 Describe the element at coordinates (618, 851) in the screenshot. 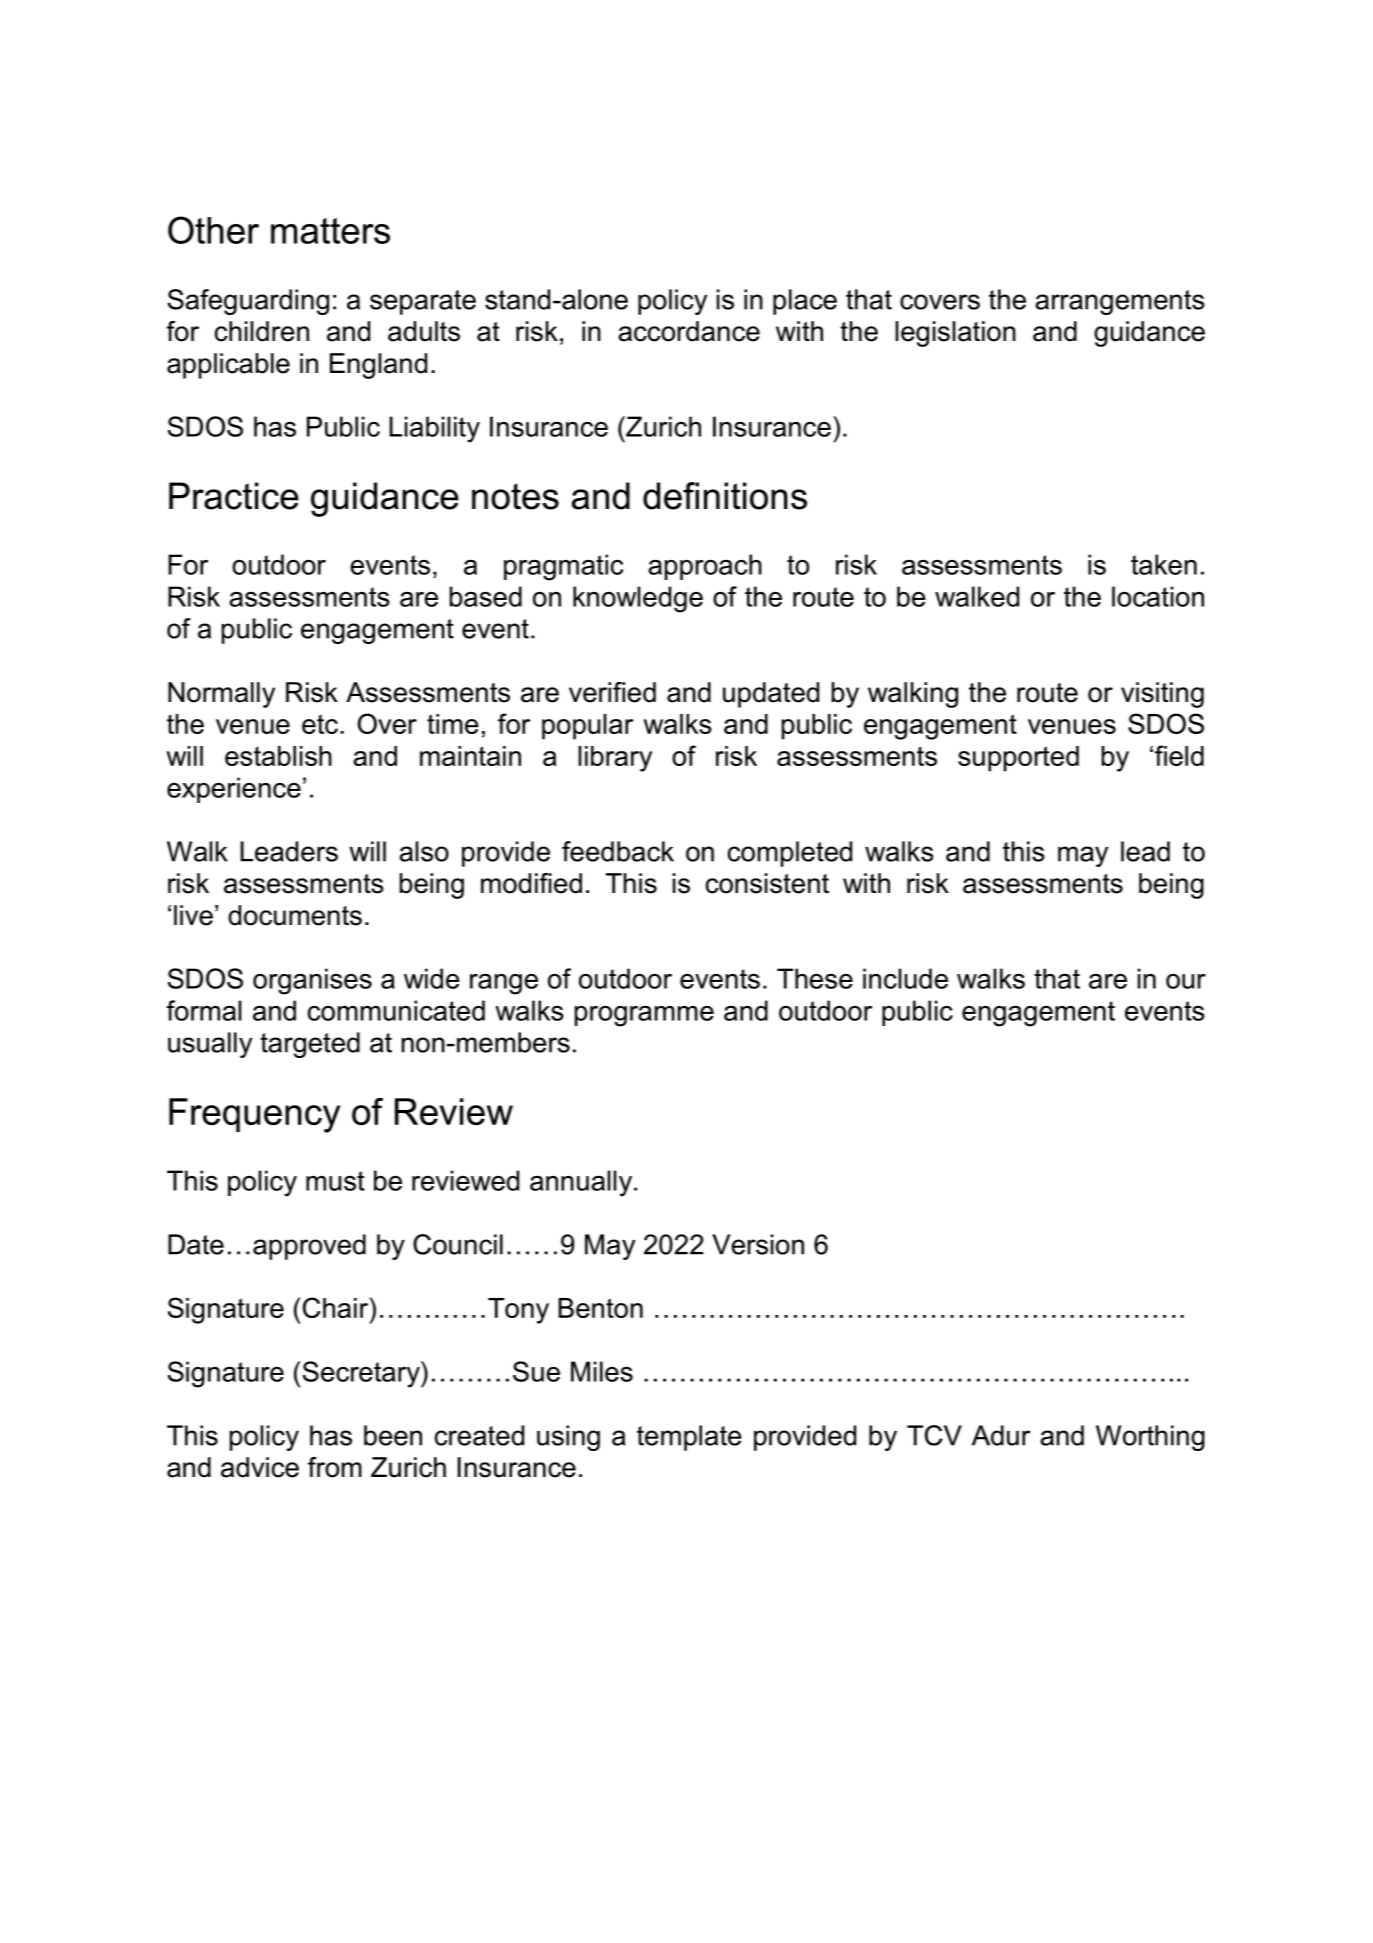

I see `feedback` at that location.
